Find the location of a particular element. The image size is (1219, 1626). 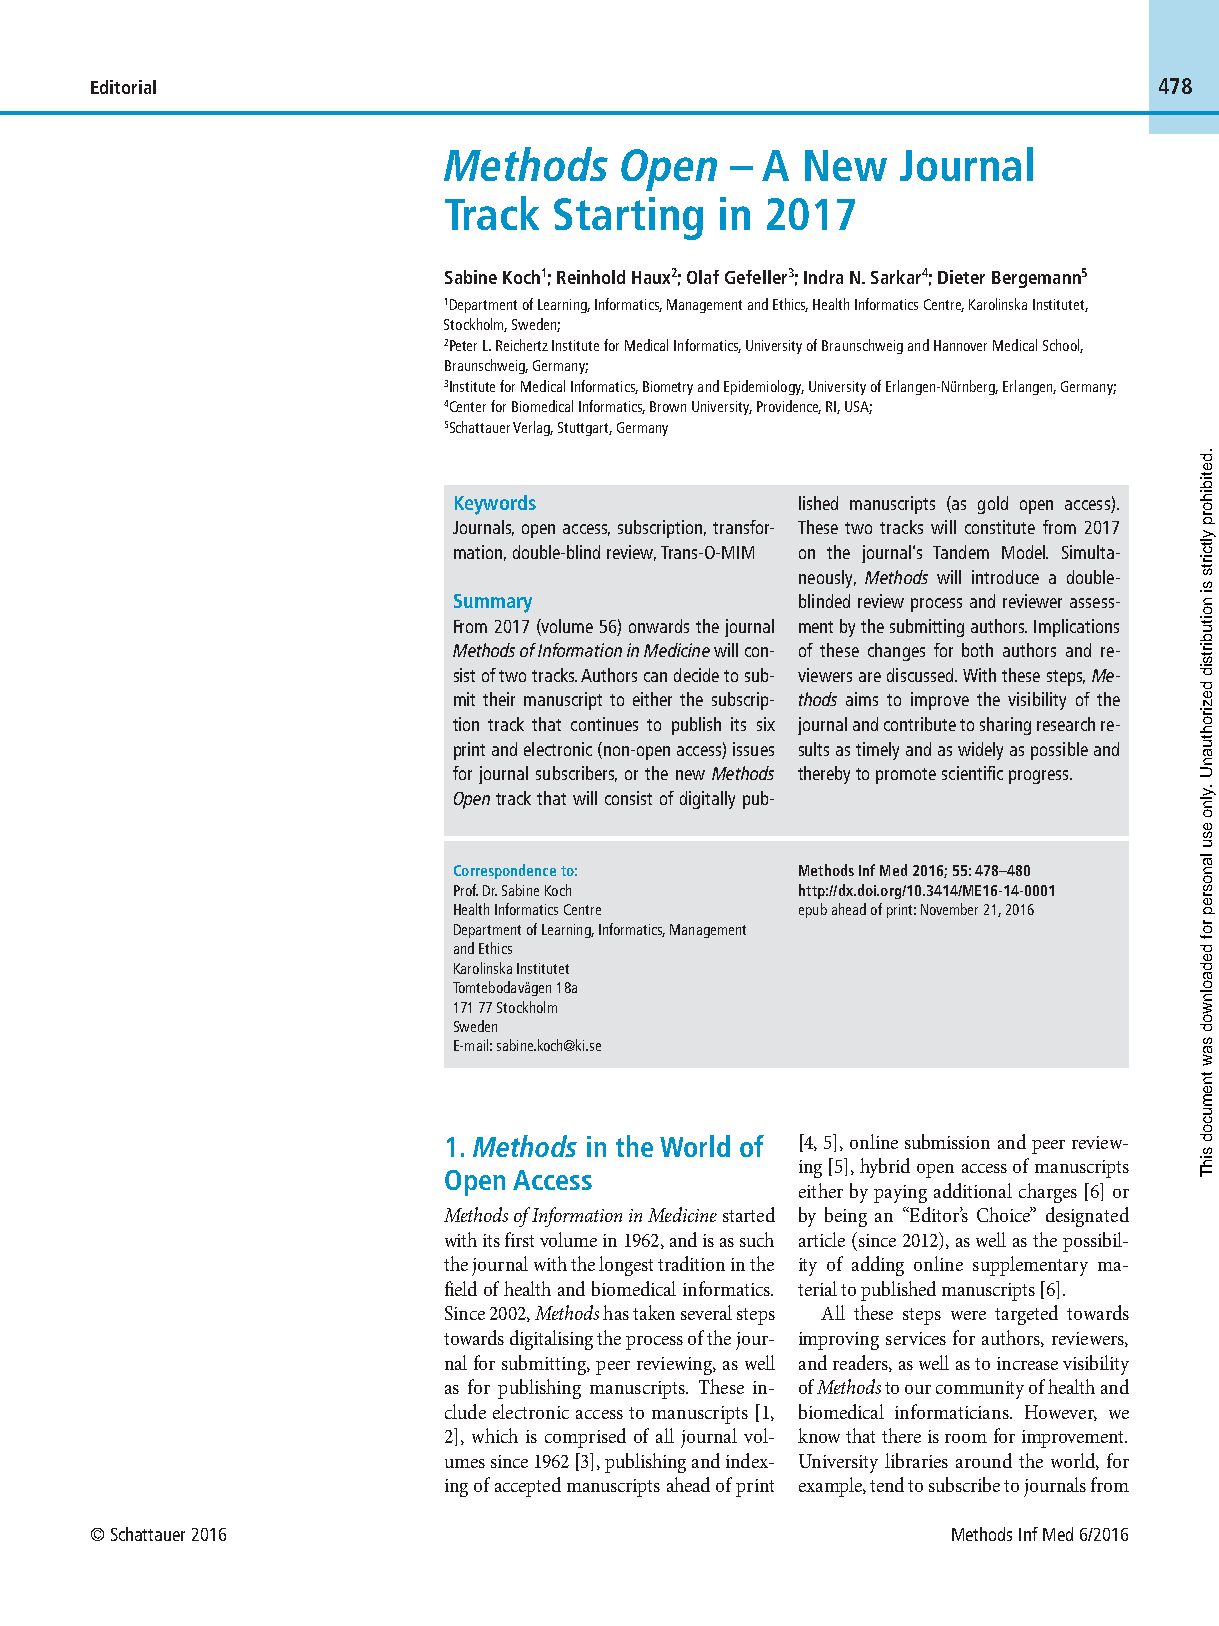

Providence is located at coordinates (789, 407).
